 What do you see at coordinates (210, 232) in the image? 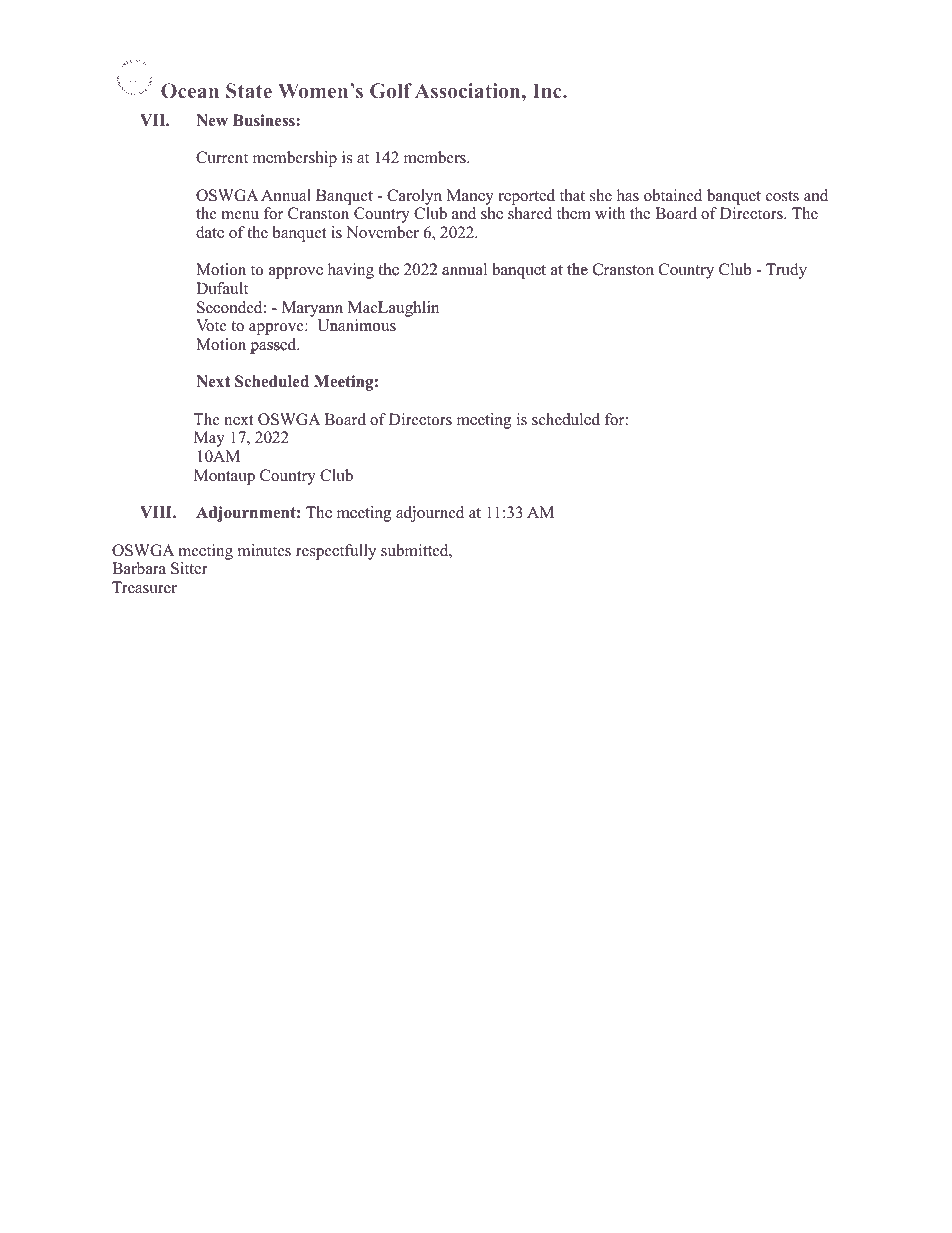
I see `date` at bounding box center [210, 232].
